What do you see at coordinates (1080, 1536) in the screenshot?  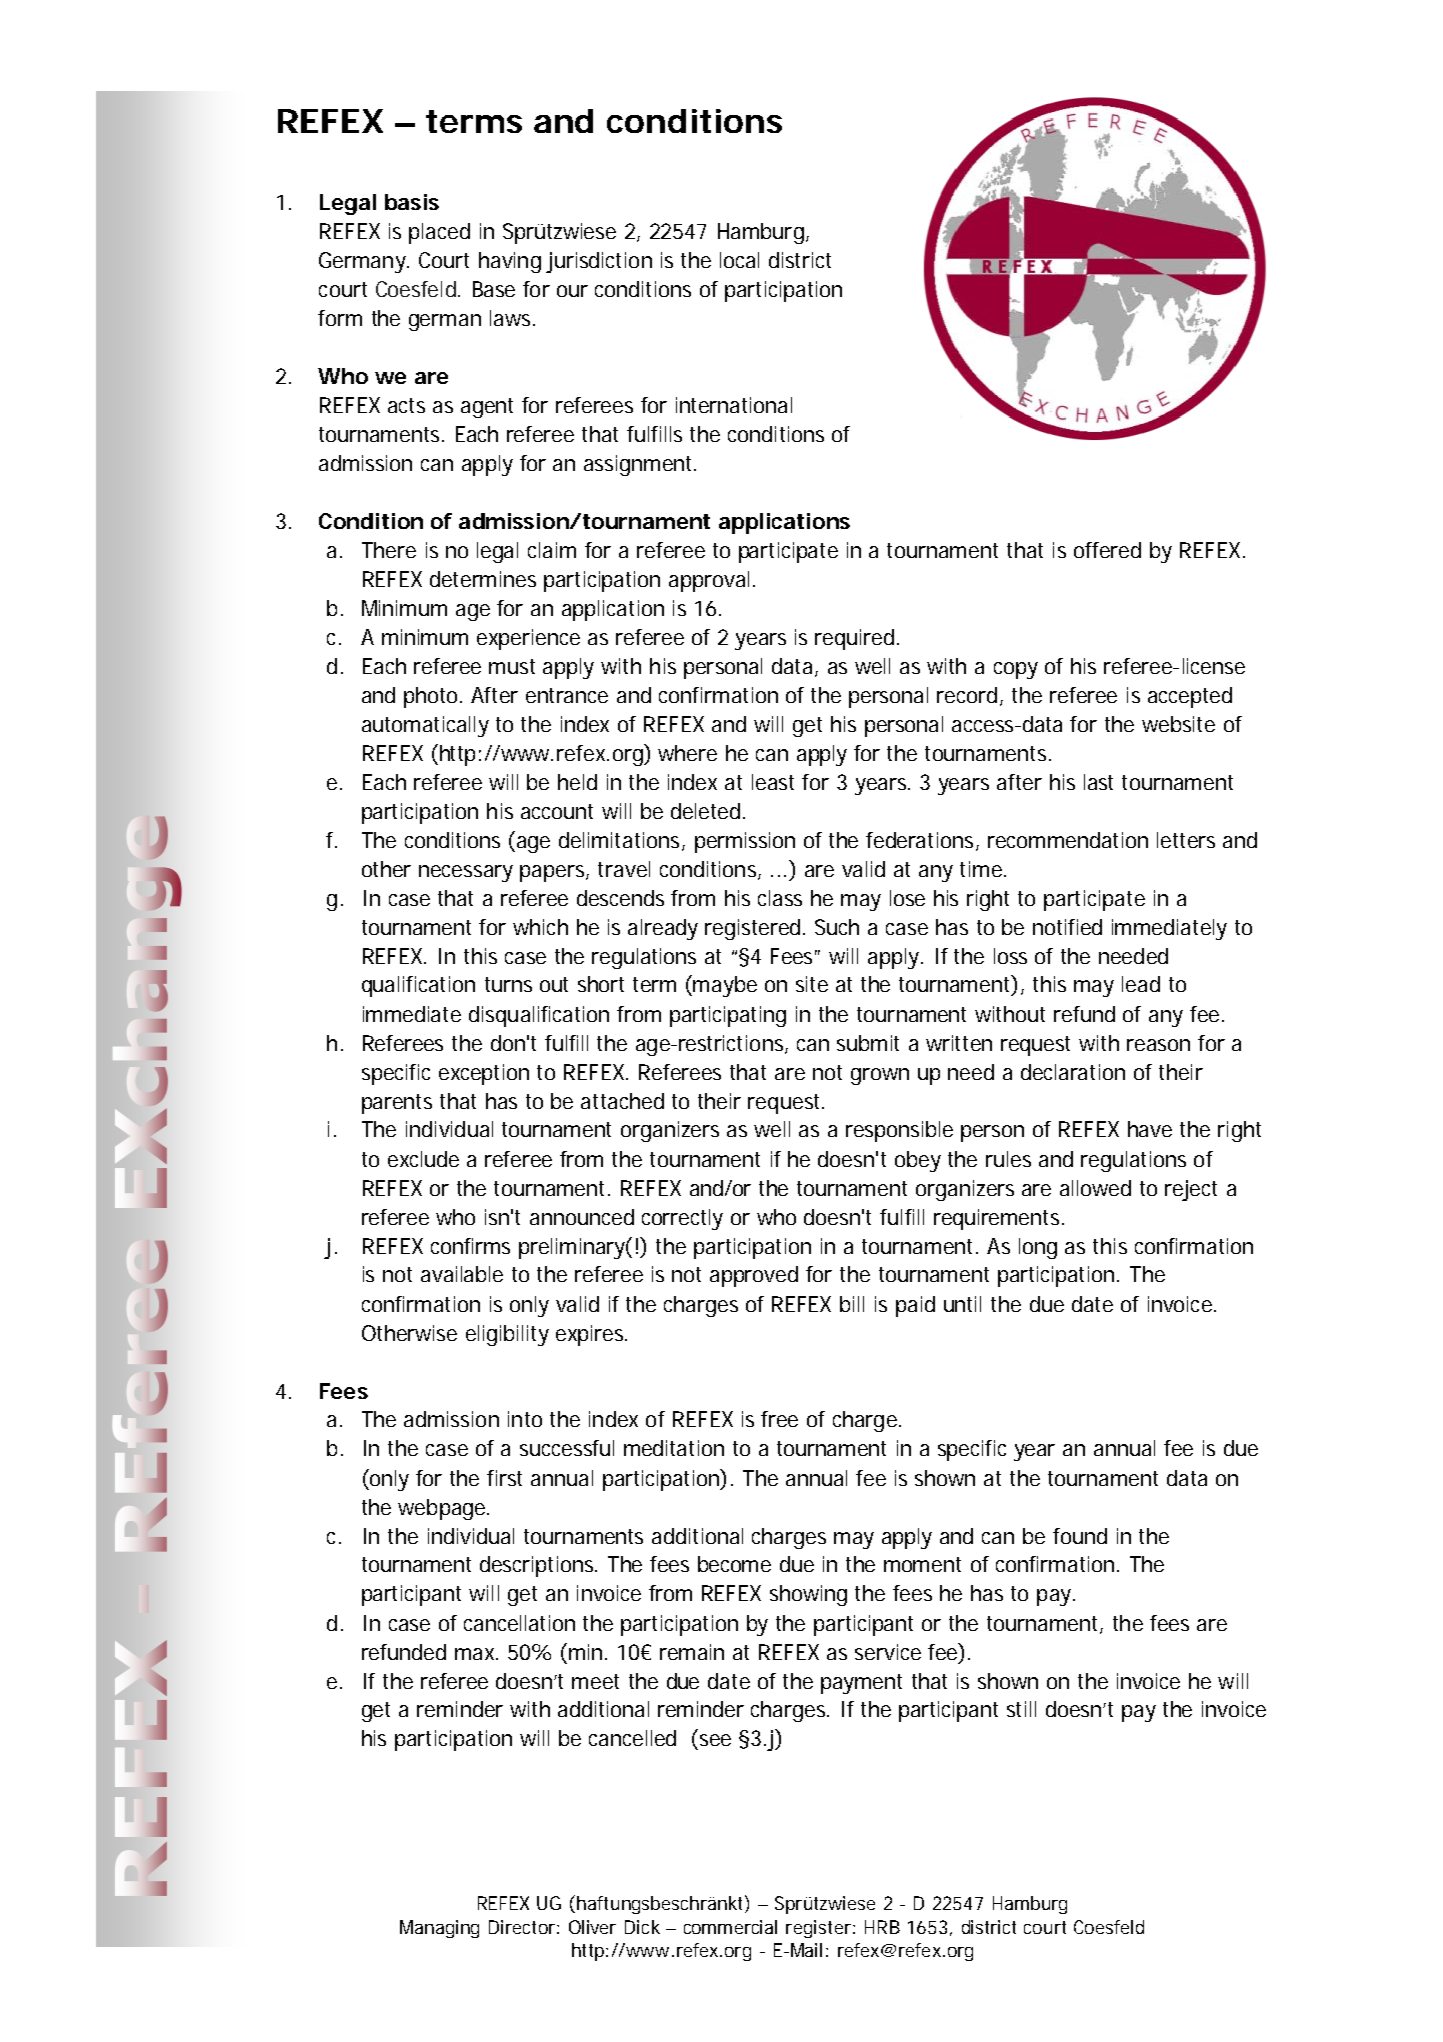 I see `found` at bounding box center [1080, 1536].
